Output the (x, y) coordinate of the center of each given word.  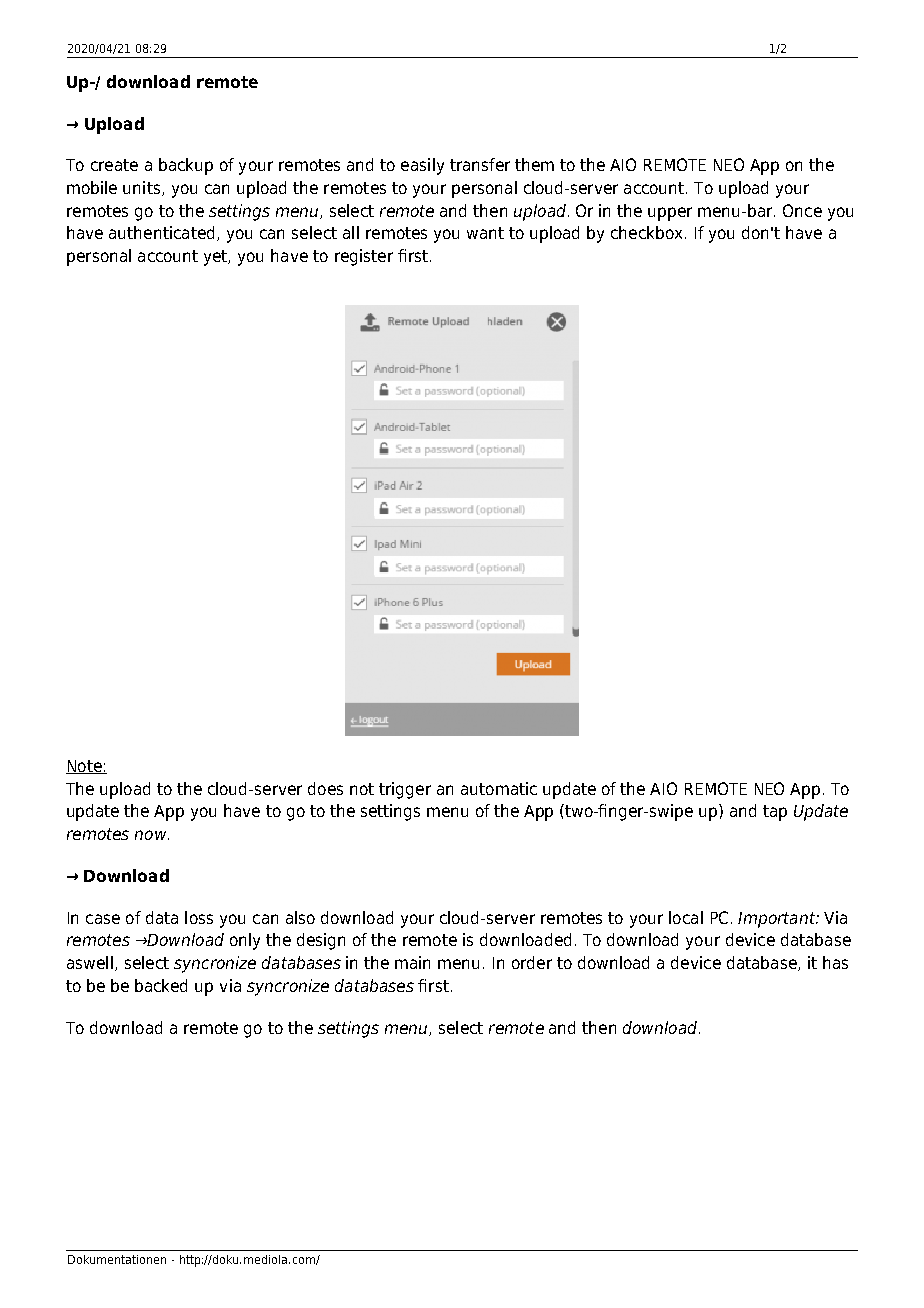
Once (802, 210)
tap (775, 813)
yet (217, 258)
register (364, 257)
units (141, 187)
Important (777, 920)
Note (85, 767)
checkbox (646, 232)
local (686, 917)
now (152, 835)
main (412, 962)
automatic (499, 788)
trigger (405, 790)
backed (161, 985)
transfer (480, 164)
